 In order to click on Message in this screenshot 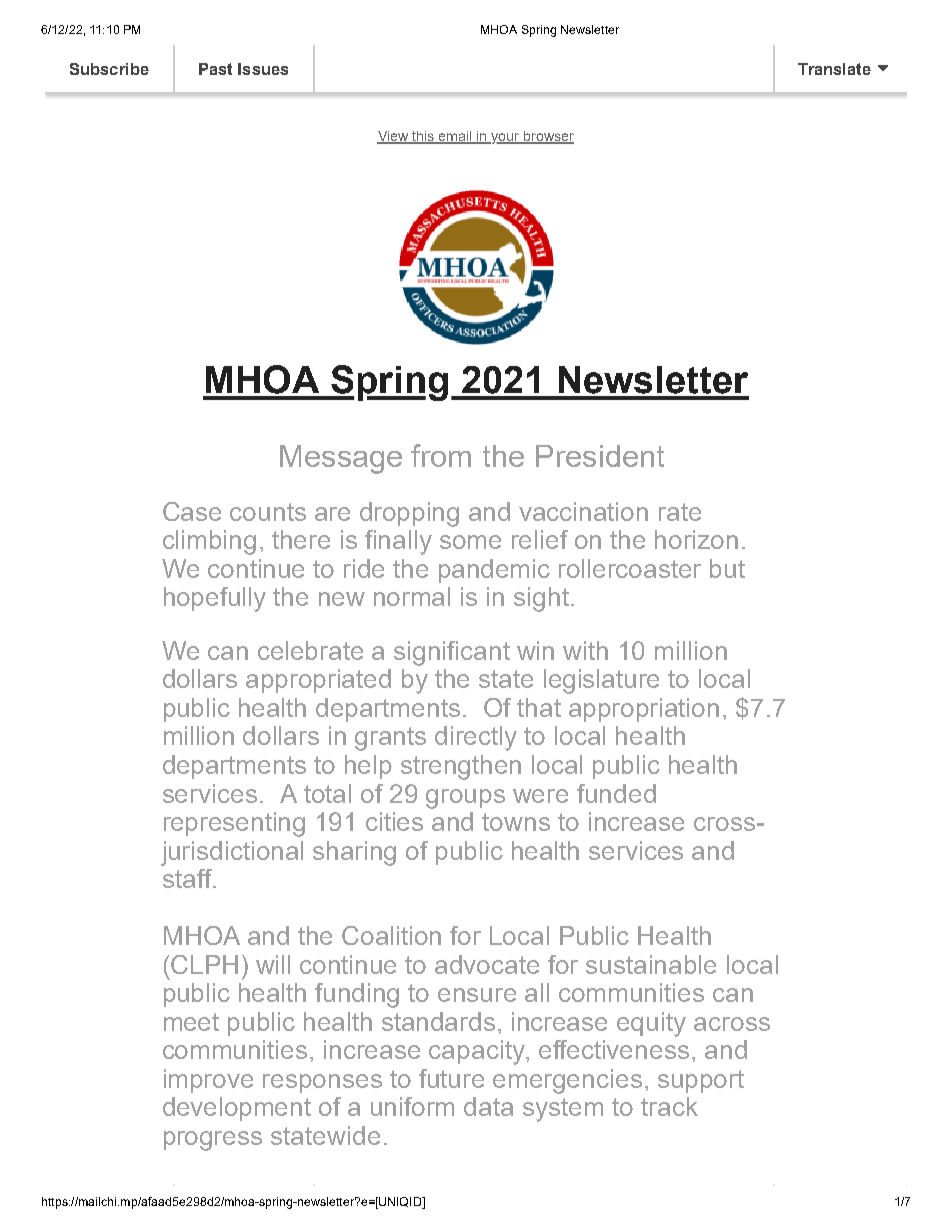, I will do `click(341, 459)`.
